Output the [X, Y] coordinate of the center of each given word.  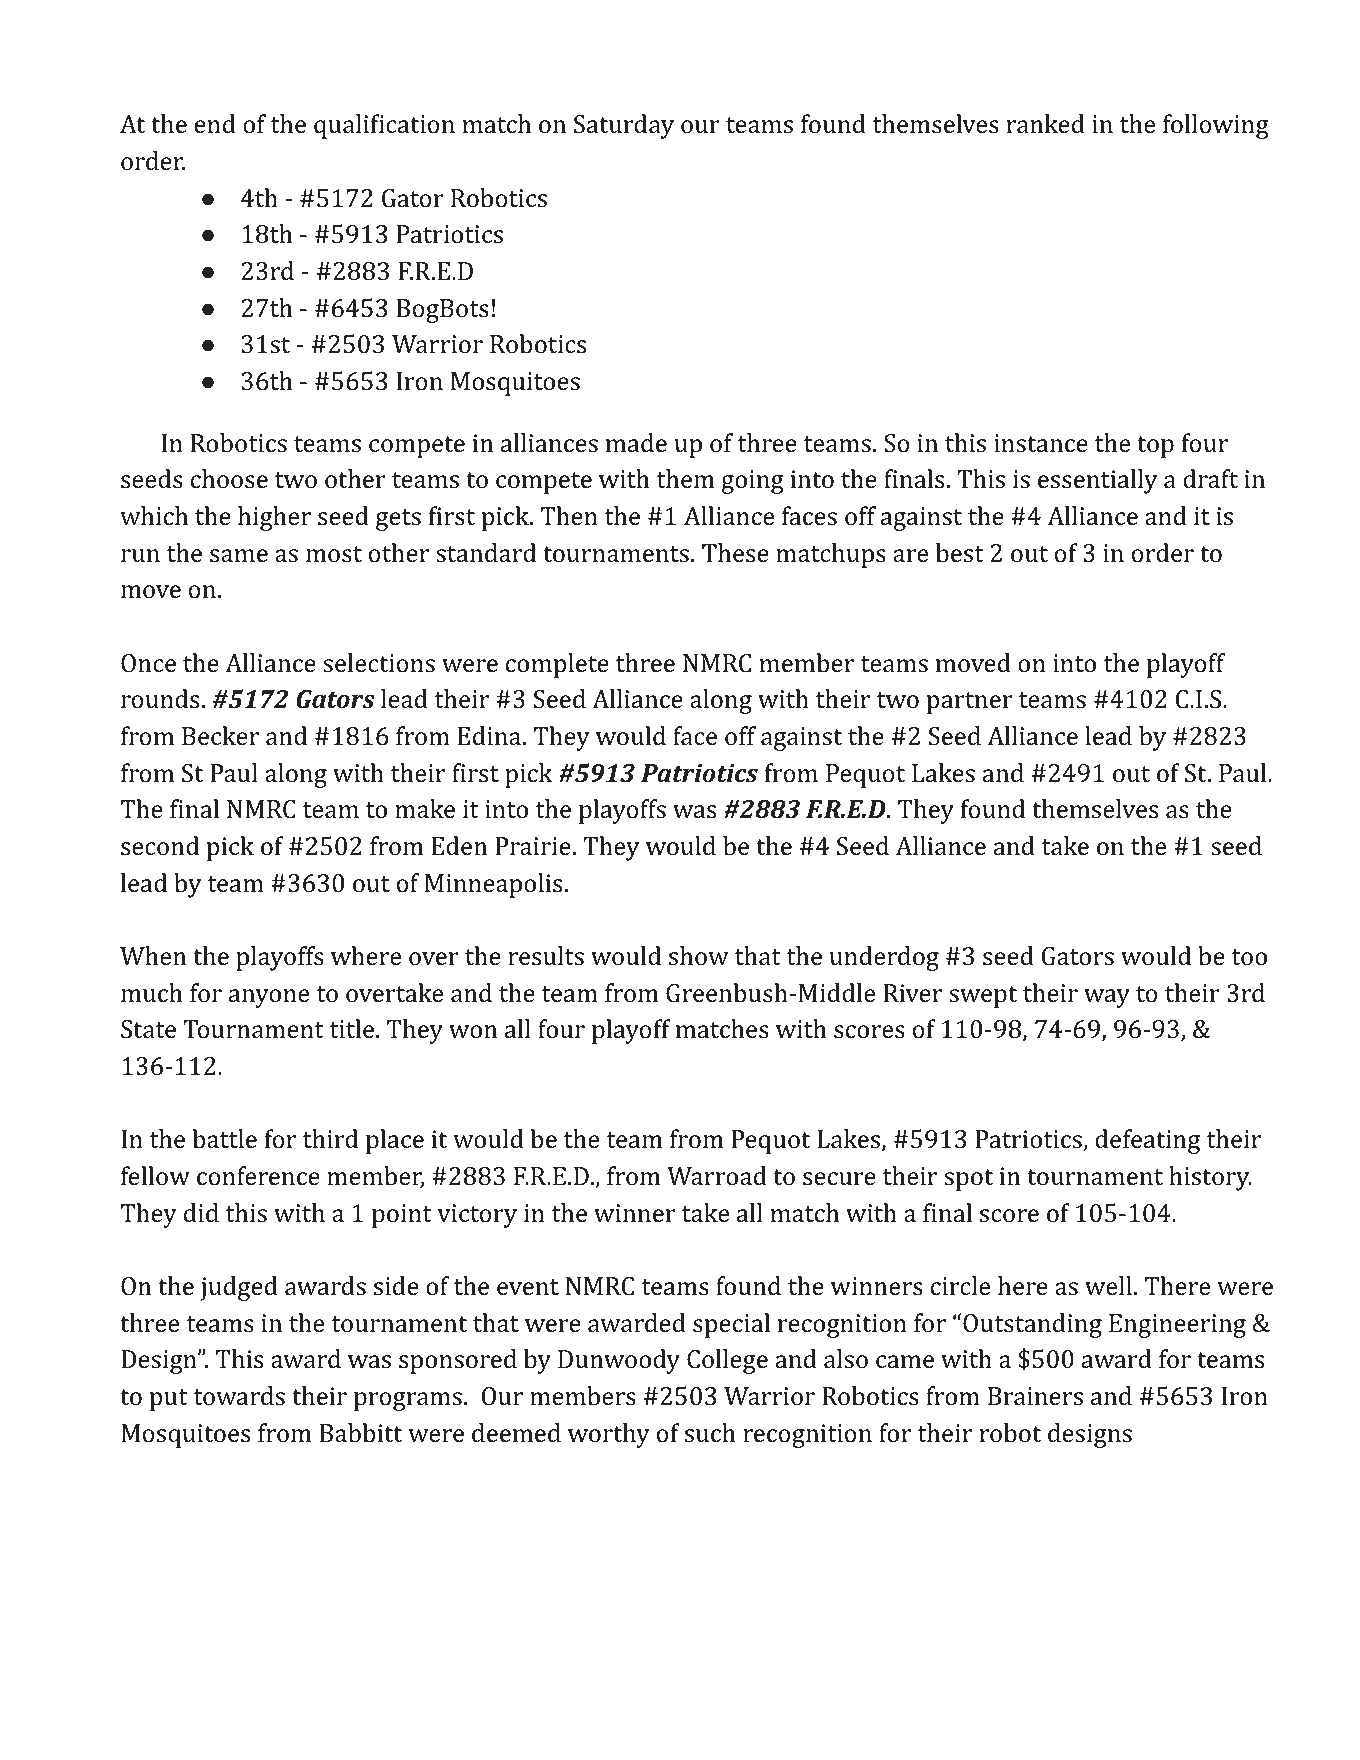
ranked [1046, 124]
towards [239, 1396]
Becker [220, 736]
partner [970, 703]
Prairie [533, 846]
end [215, 124]
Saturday [624, 126]
